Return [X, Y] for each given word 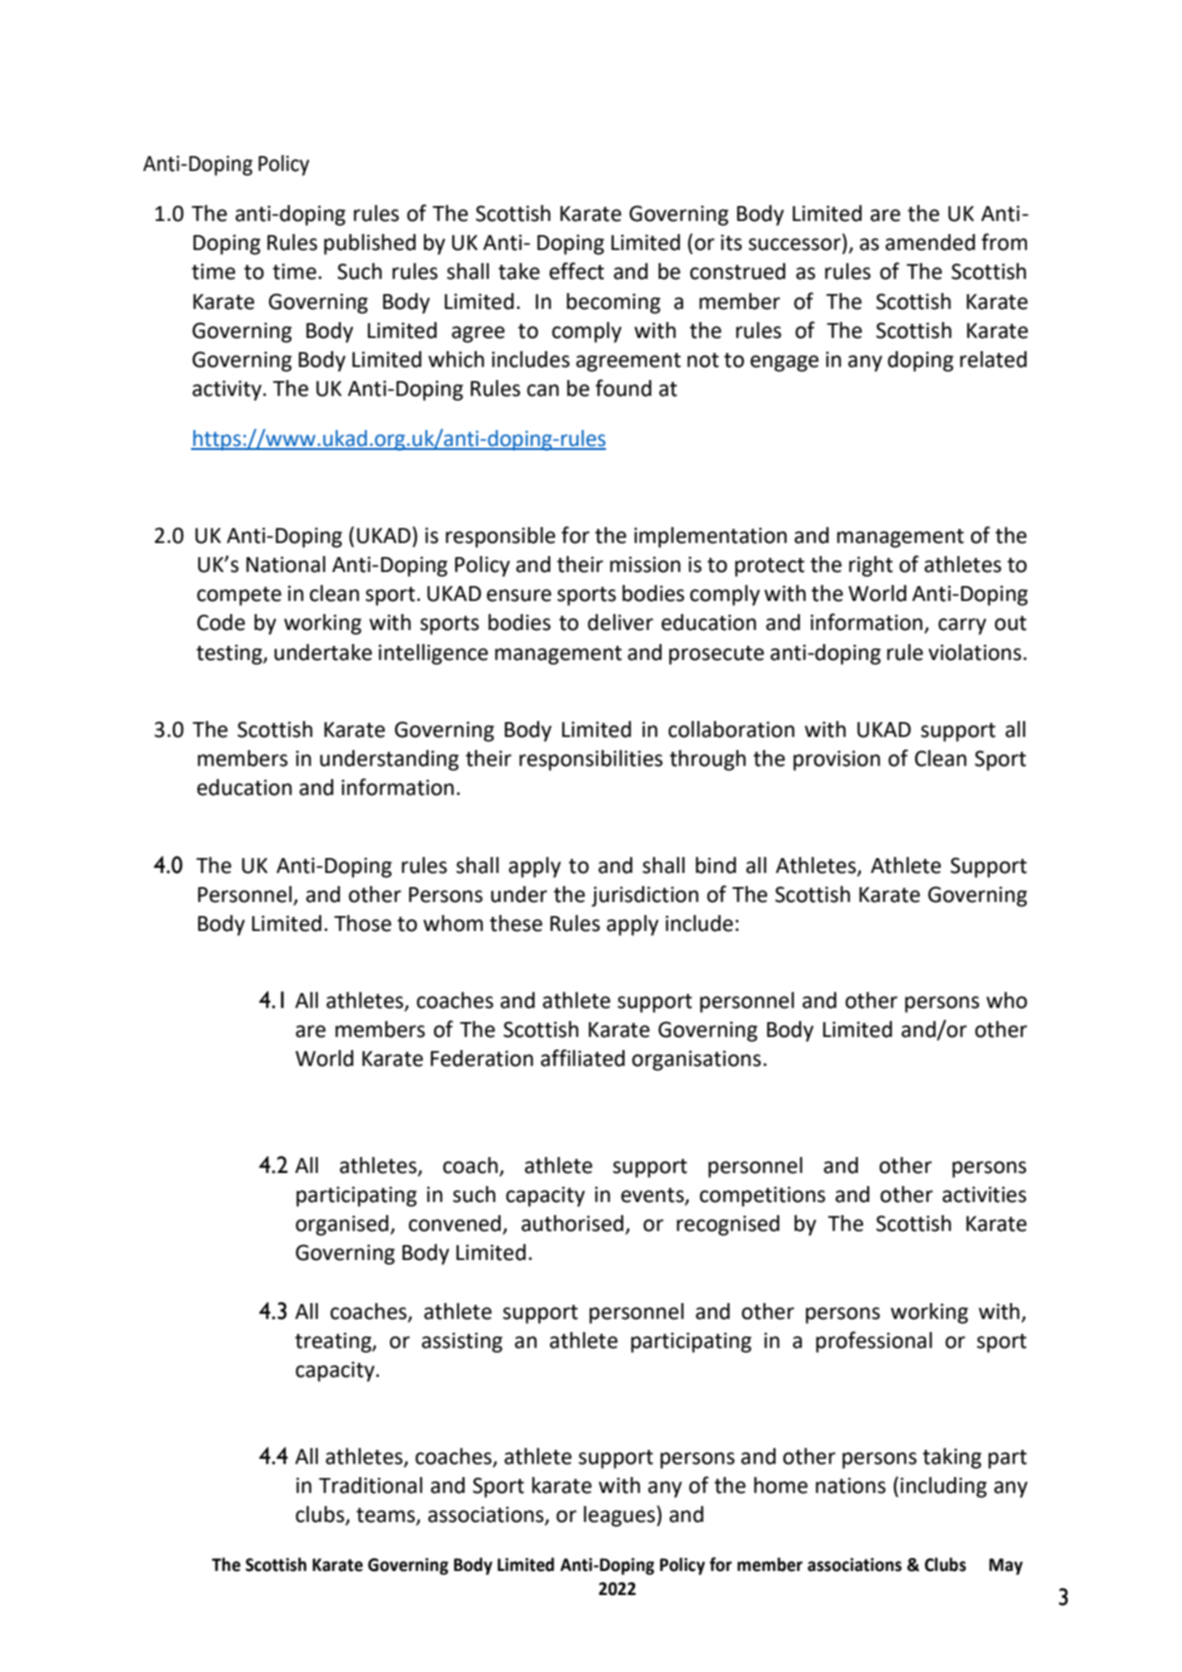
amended [930, 242]
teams [386, 1516]
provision [836, 760]
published [370, 244]
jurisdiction [645, 896]
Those [362, 923]
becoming [614, 303]
